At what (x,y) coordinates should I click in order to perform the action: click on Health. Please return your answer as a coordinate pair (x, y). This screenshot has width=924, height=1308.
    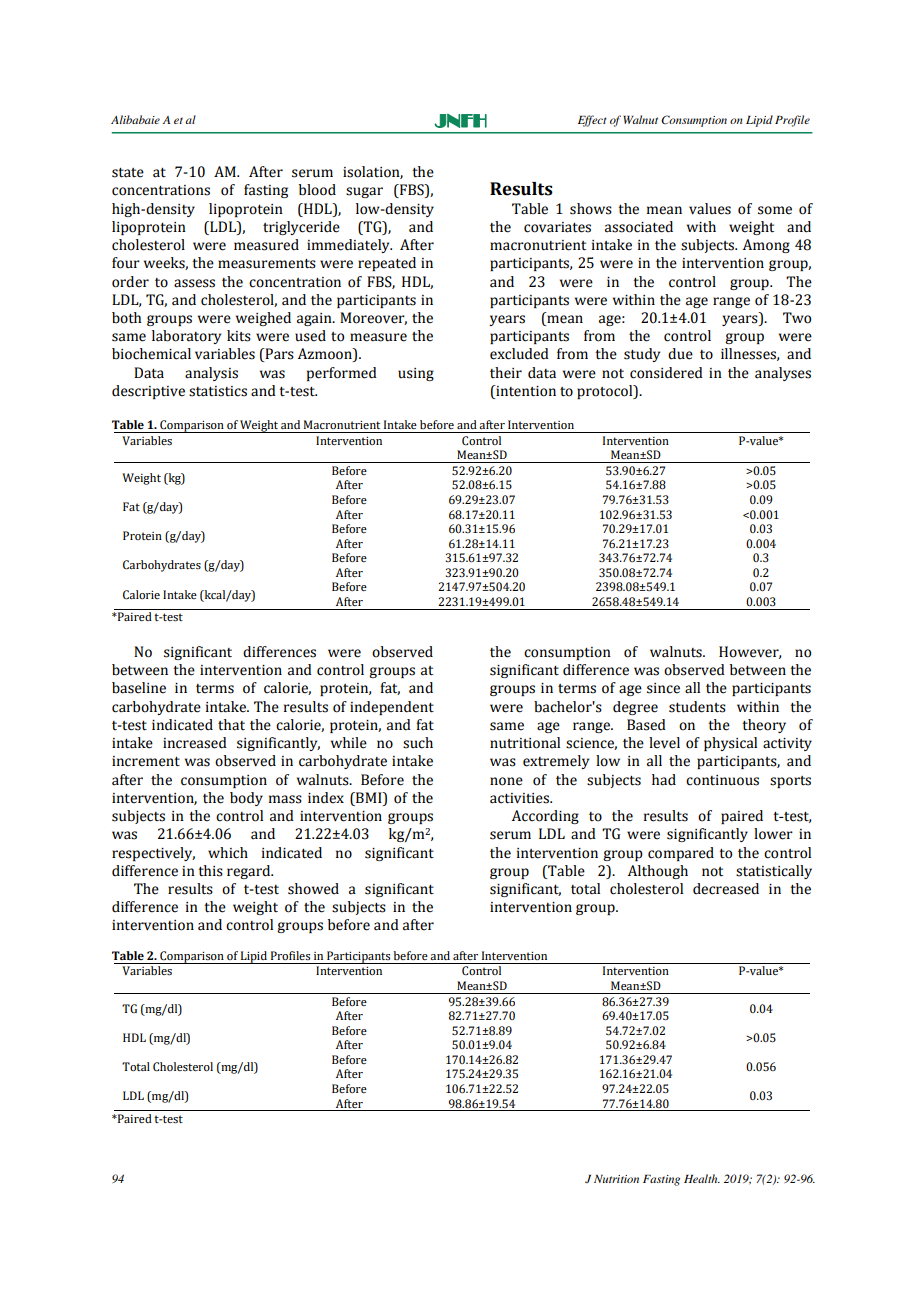
    Looking at the image, I should click on (702, 1178).
